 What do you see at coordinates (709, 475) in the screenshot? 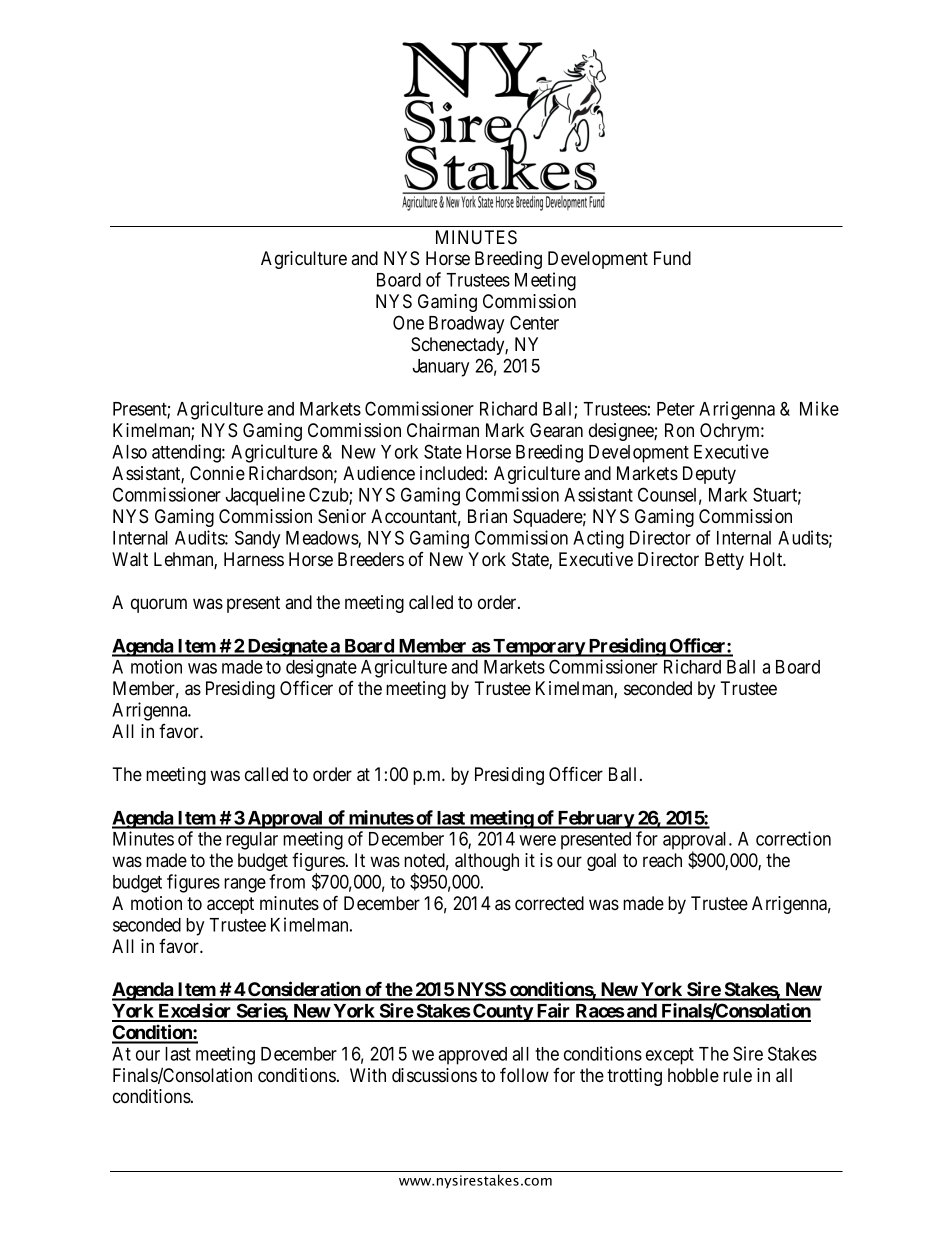
I see `Deputy` at bounding box center [709, 475].
